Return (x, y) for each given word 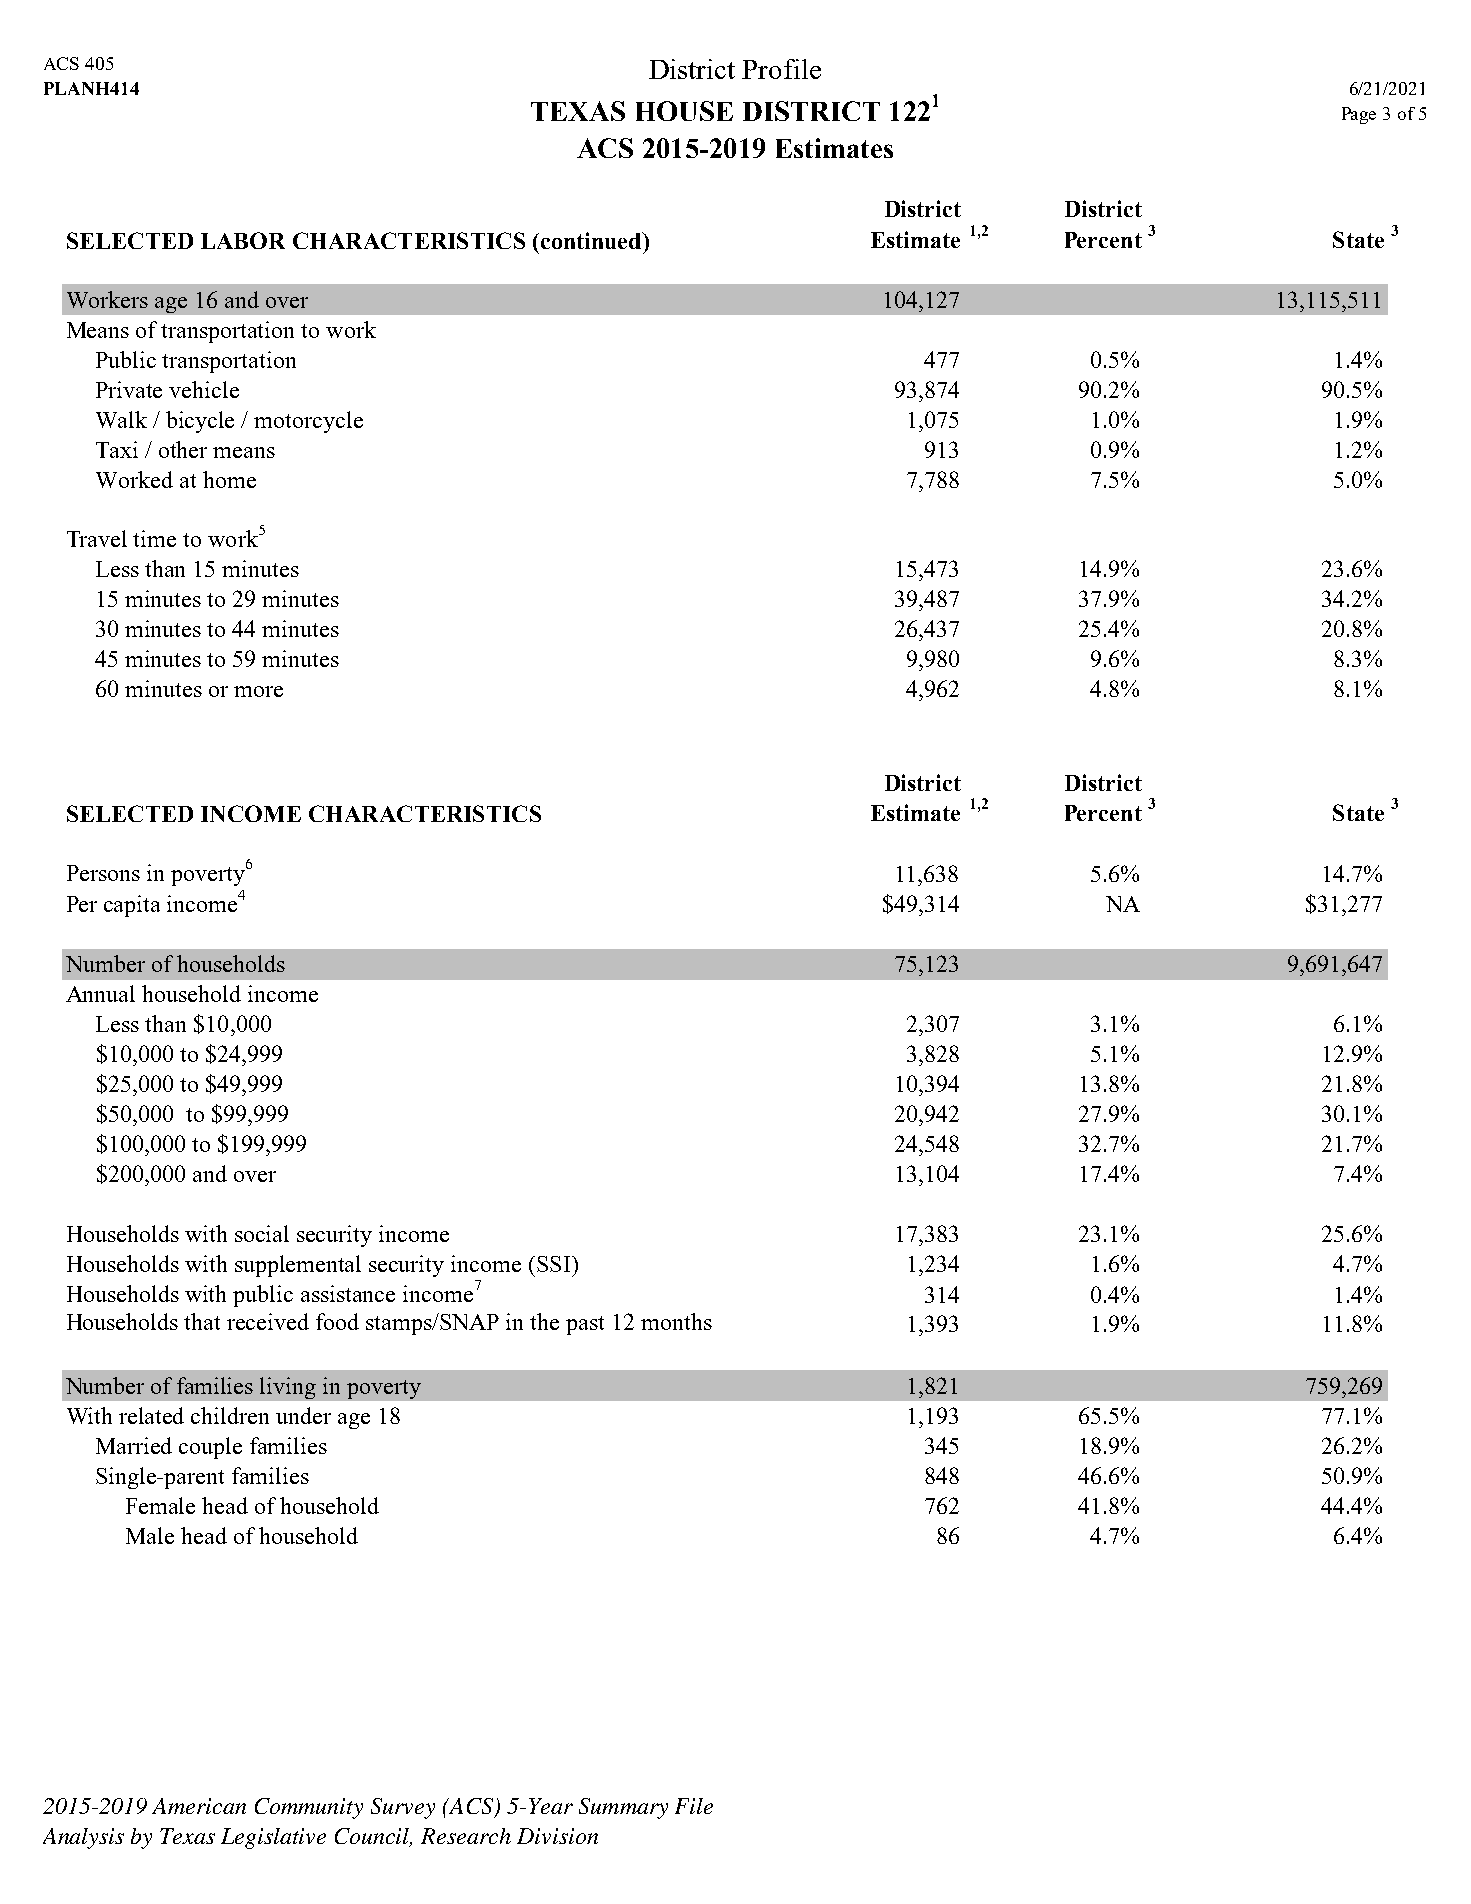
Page (1359, 115)
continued (591, 240)
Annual (100, 993)
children (230, 1415)
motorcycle (308, 422)
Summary (623, 1808)
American (199, 1806)
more (258, 691)
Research (466, 1836)
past (585, 1325)
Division (557, 1836)
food (337, 1321)
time (154, 538)
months (676, 1321)
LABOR (243, 240)
